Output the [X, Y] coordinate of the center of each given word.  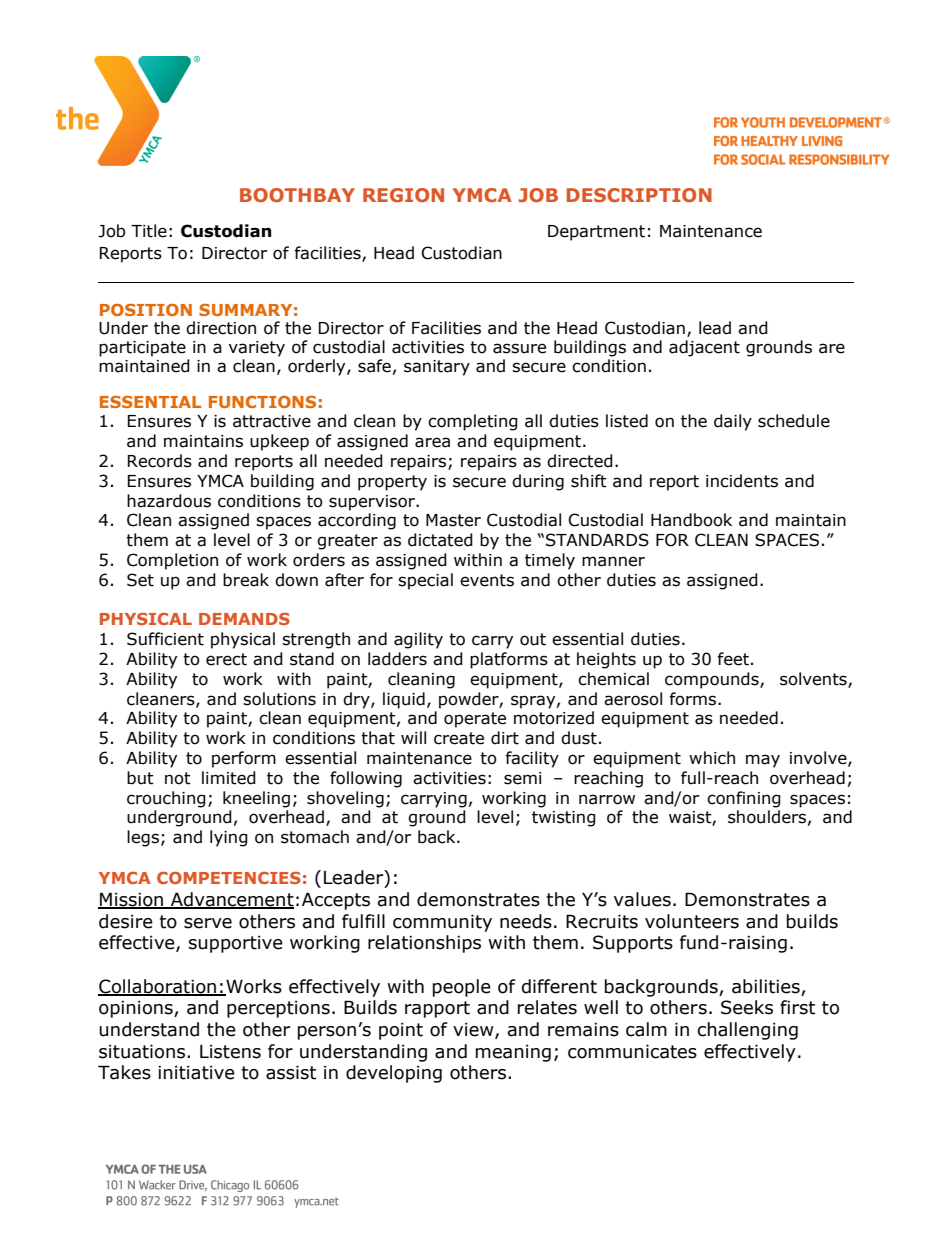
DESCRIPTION [639, 195]
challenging [748, 1031]
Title [149, 231]
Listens [230, 1052]
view [474, 1031]
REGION [403, 195]
